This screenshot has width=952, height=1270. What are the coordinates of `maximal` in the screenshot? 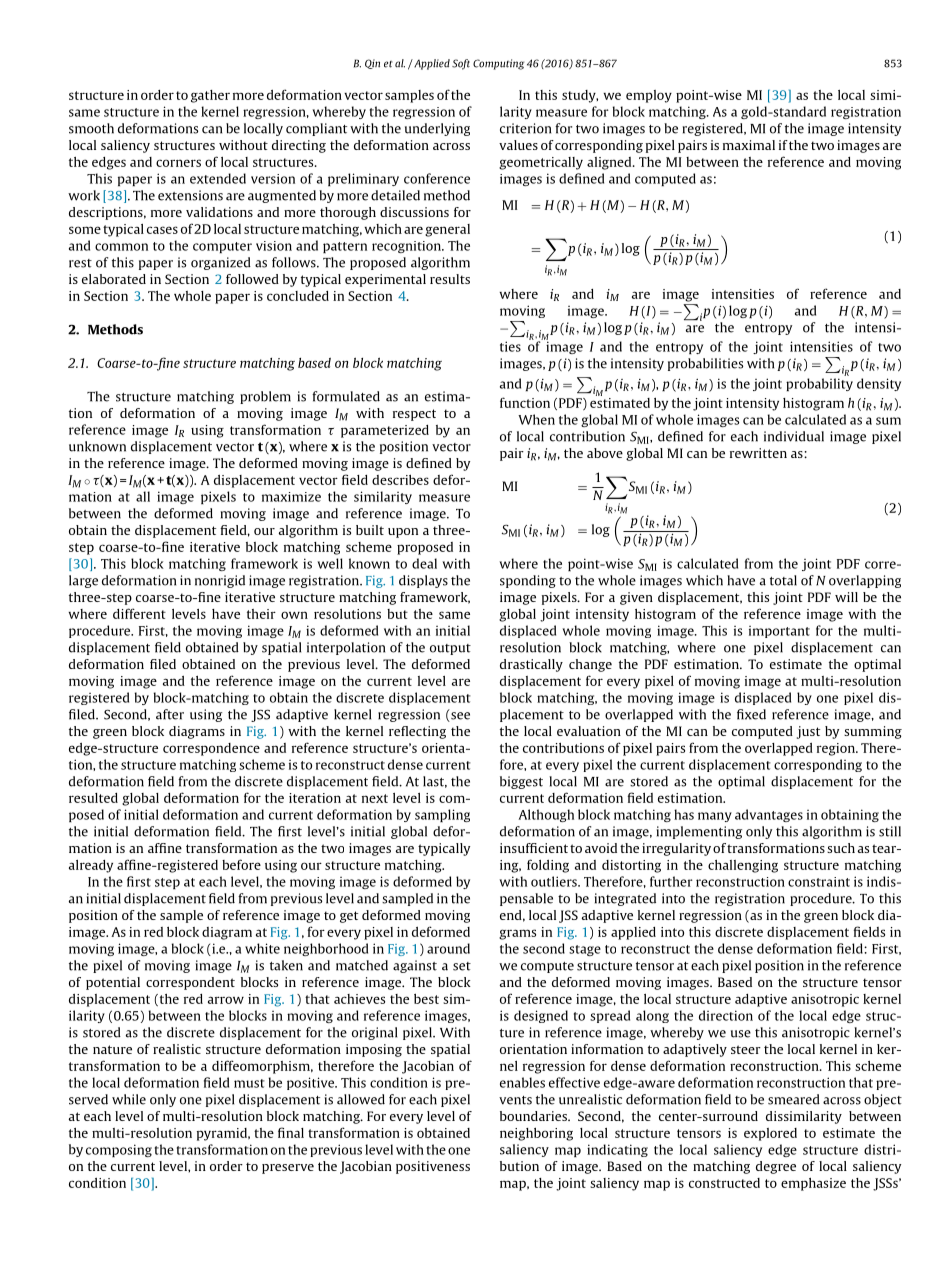 It's located at (749, 145).
